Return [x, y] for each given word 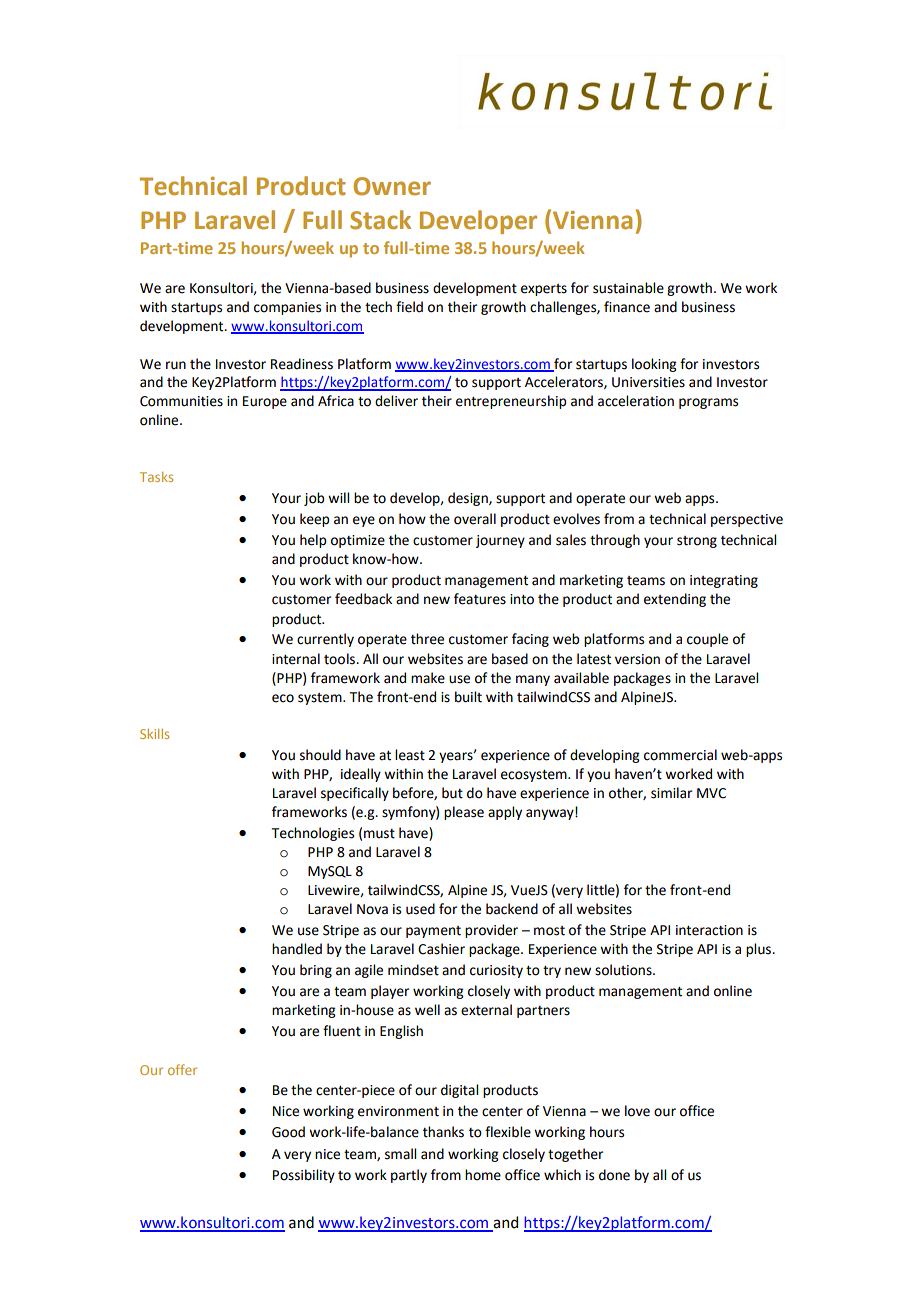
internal [296, 659]
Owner [392, 186]
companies [287, 308]
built [468, 697]
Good [288, 1132]
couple [707, 640]
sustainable [628, 288]
